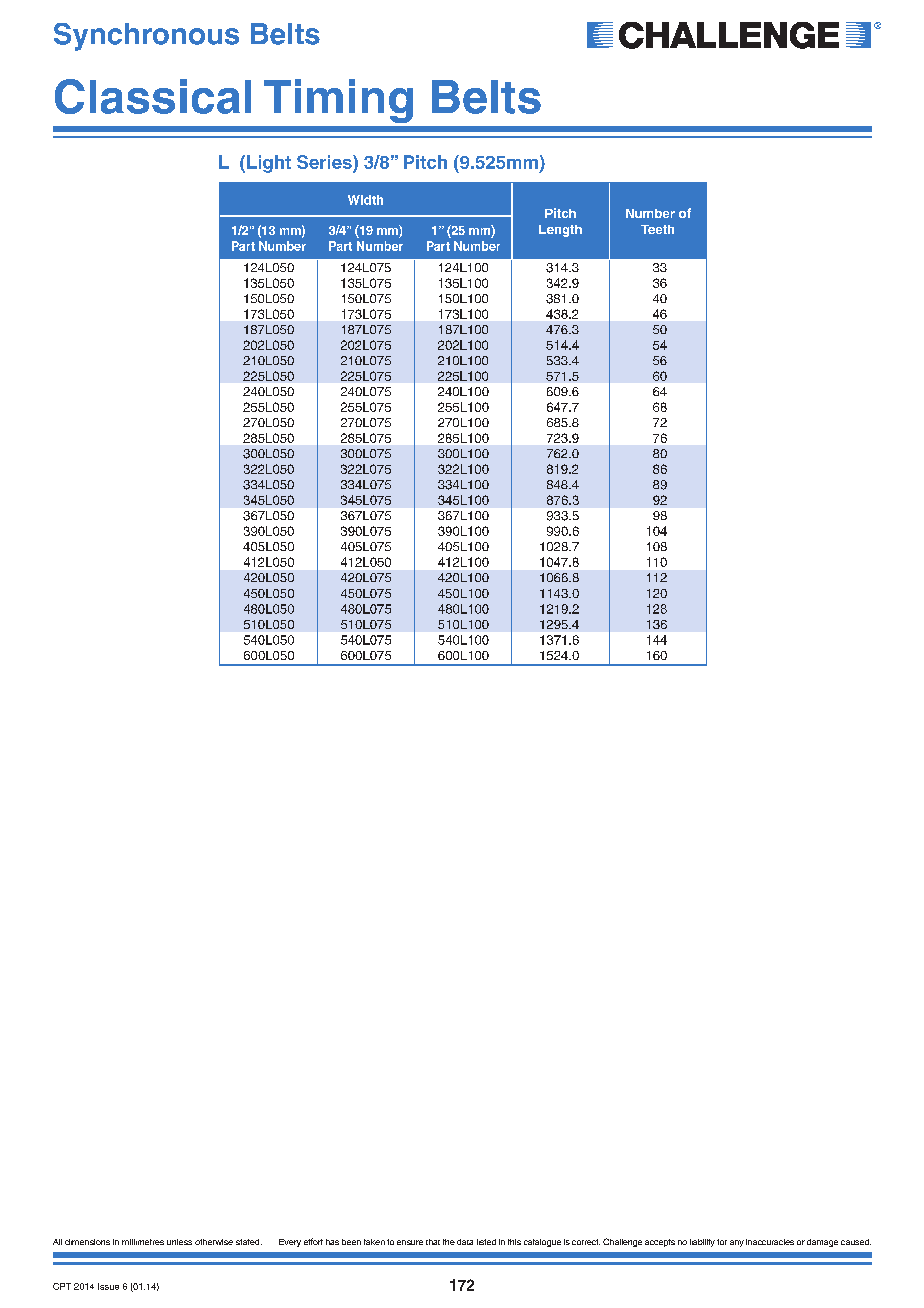 The height and width of the page is (1308, 924). What do you see at coordinates (657, 229) in the page?
I see `Teeth` at bounding box center [657, 229].
